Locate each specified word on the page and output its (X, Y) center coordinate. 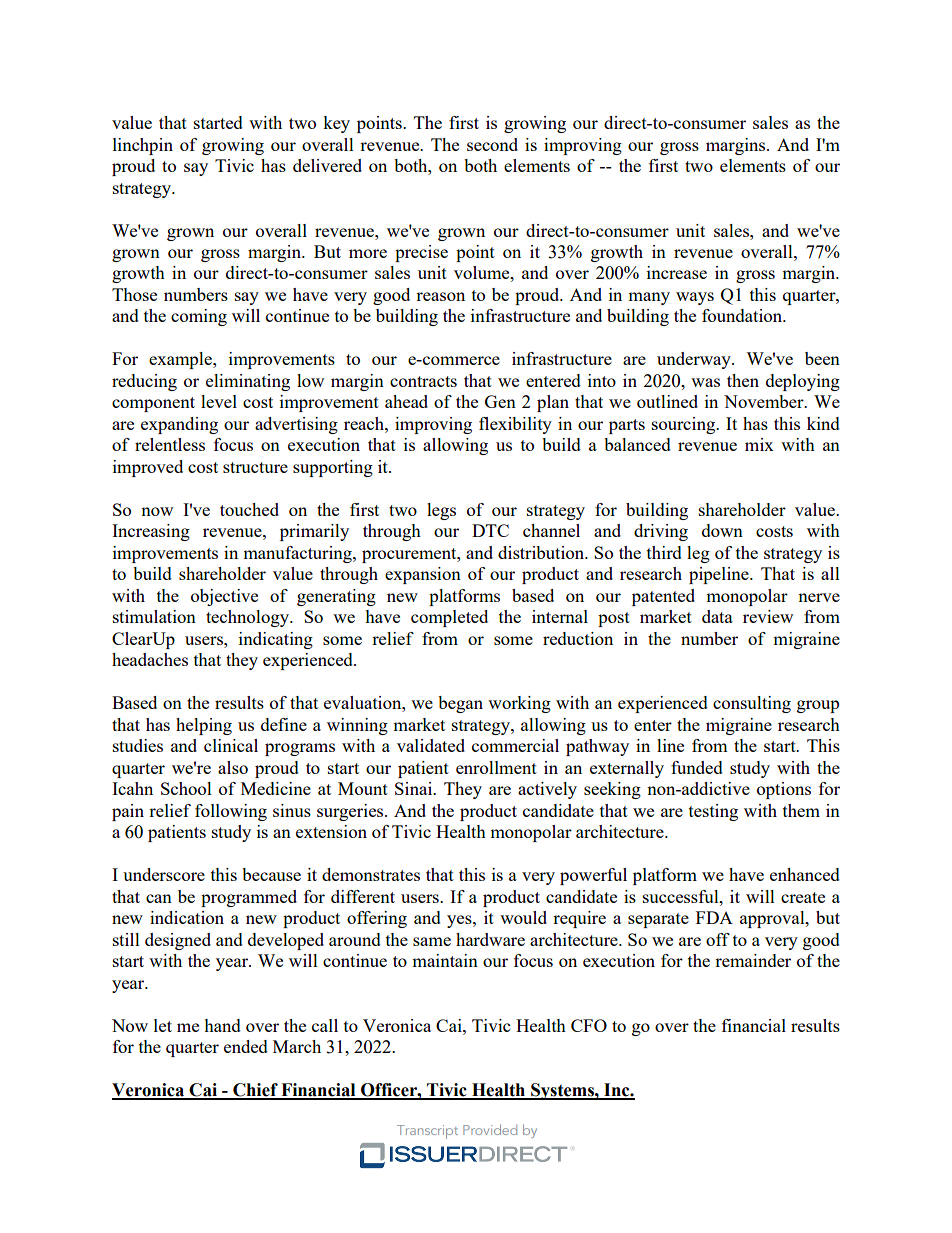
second (492, 144)
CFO (589, 1025)
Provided (490, 1129)
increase (677, 272)
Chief (255, 1091)
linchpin (143, 146)
